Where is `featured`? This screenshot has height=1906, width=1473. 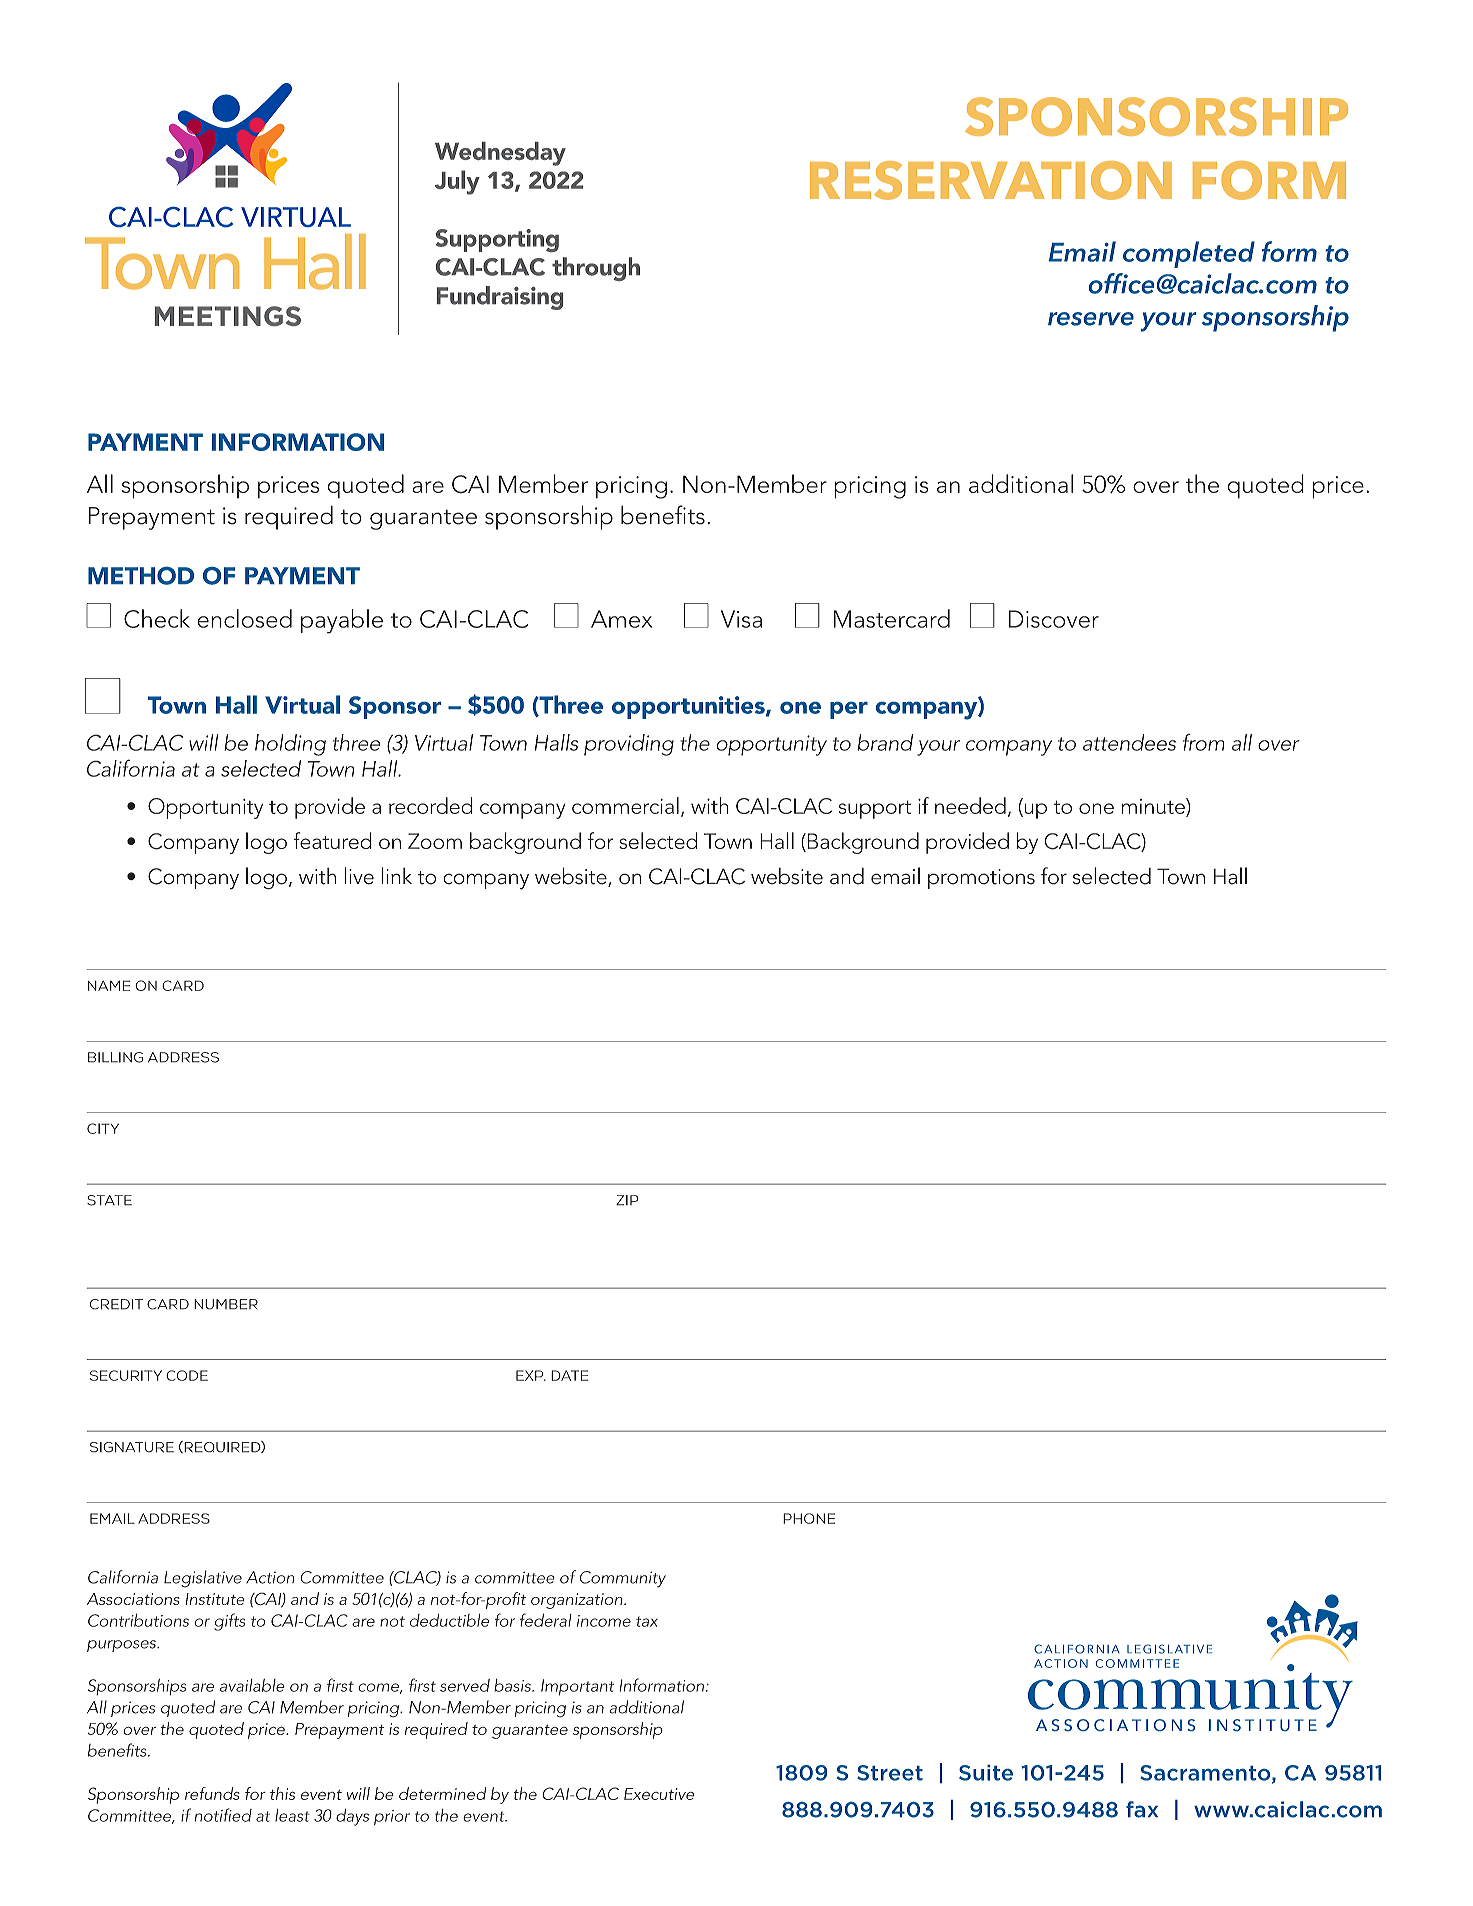 featured is located at coordinates (332, 840).
